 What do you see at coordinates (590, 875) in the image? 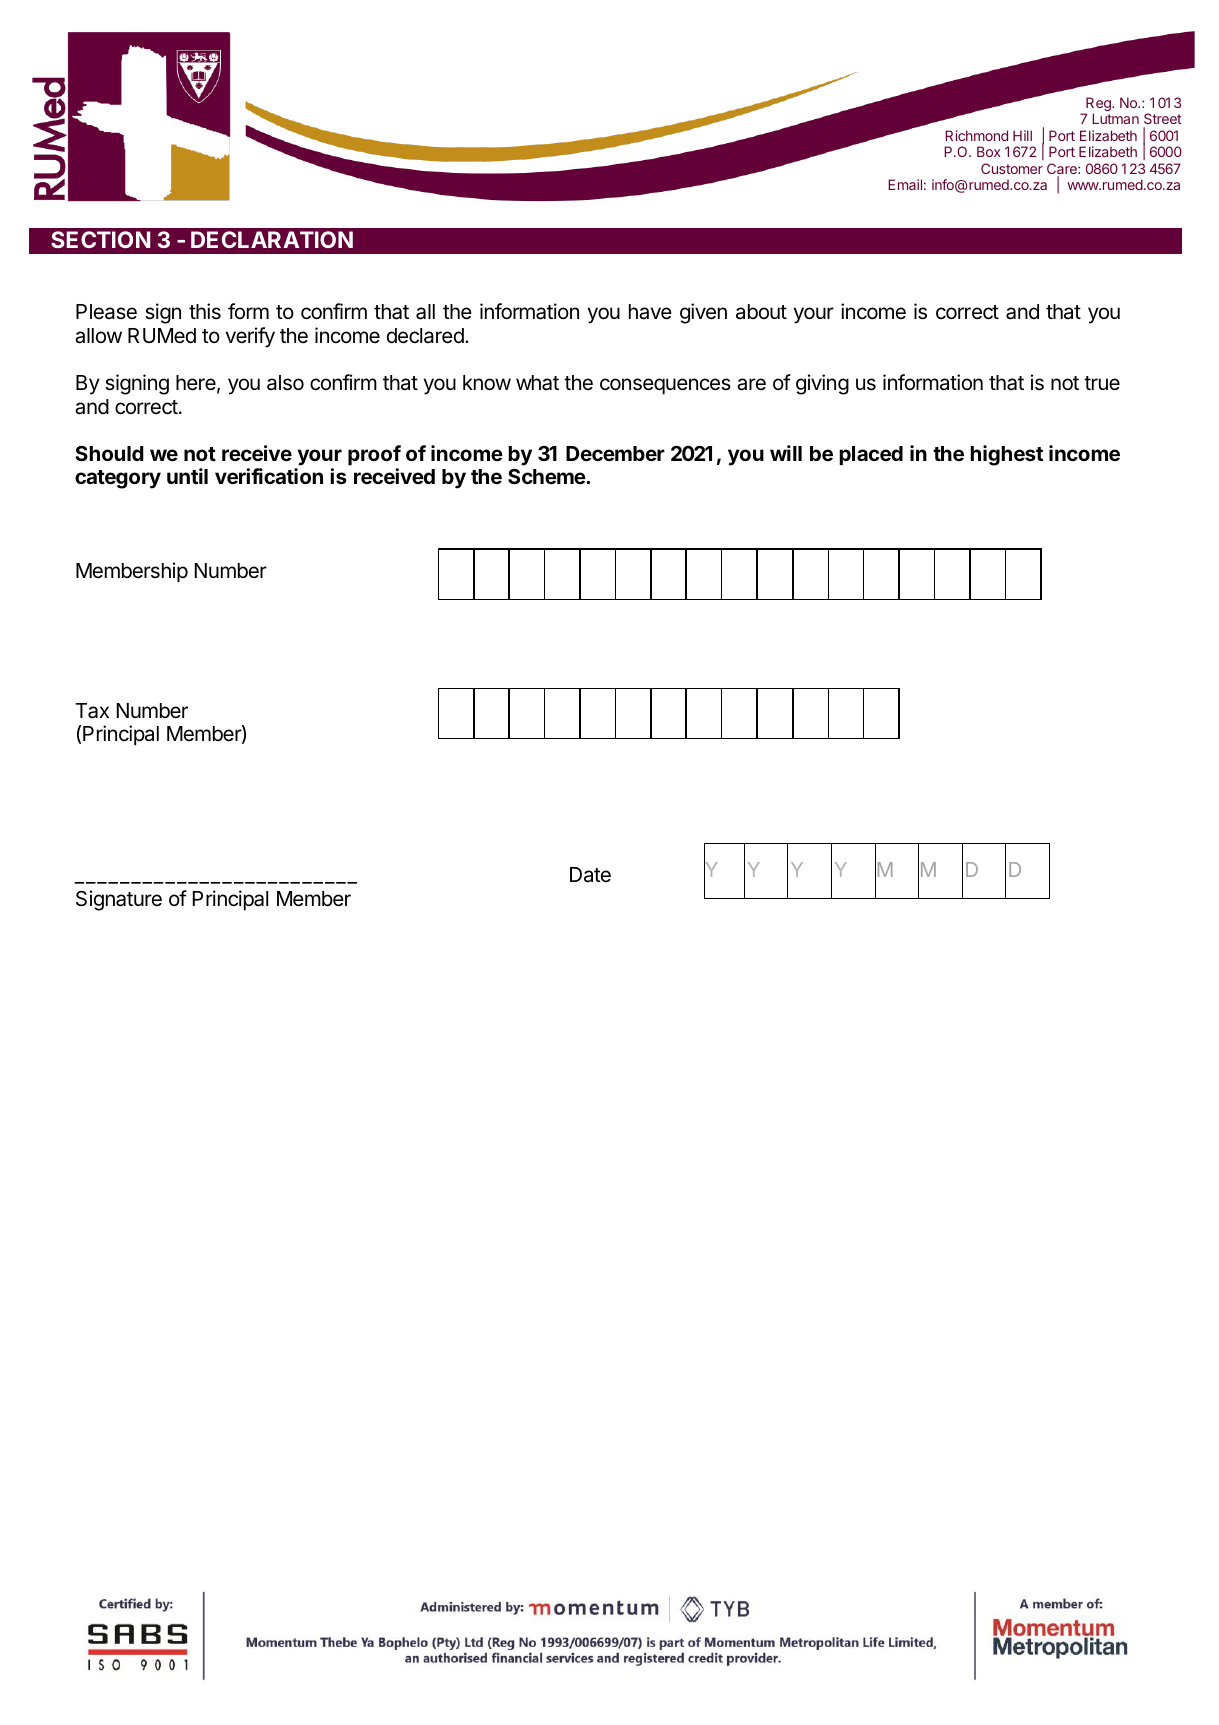
I see `Date` at bounding box center [590, 875].
